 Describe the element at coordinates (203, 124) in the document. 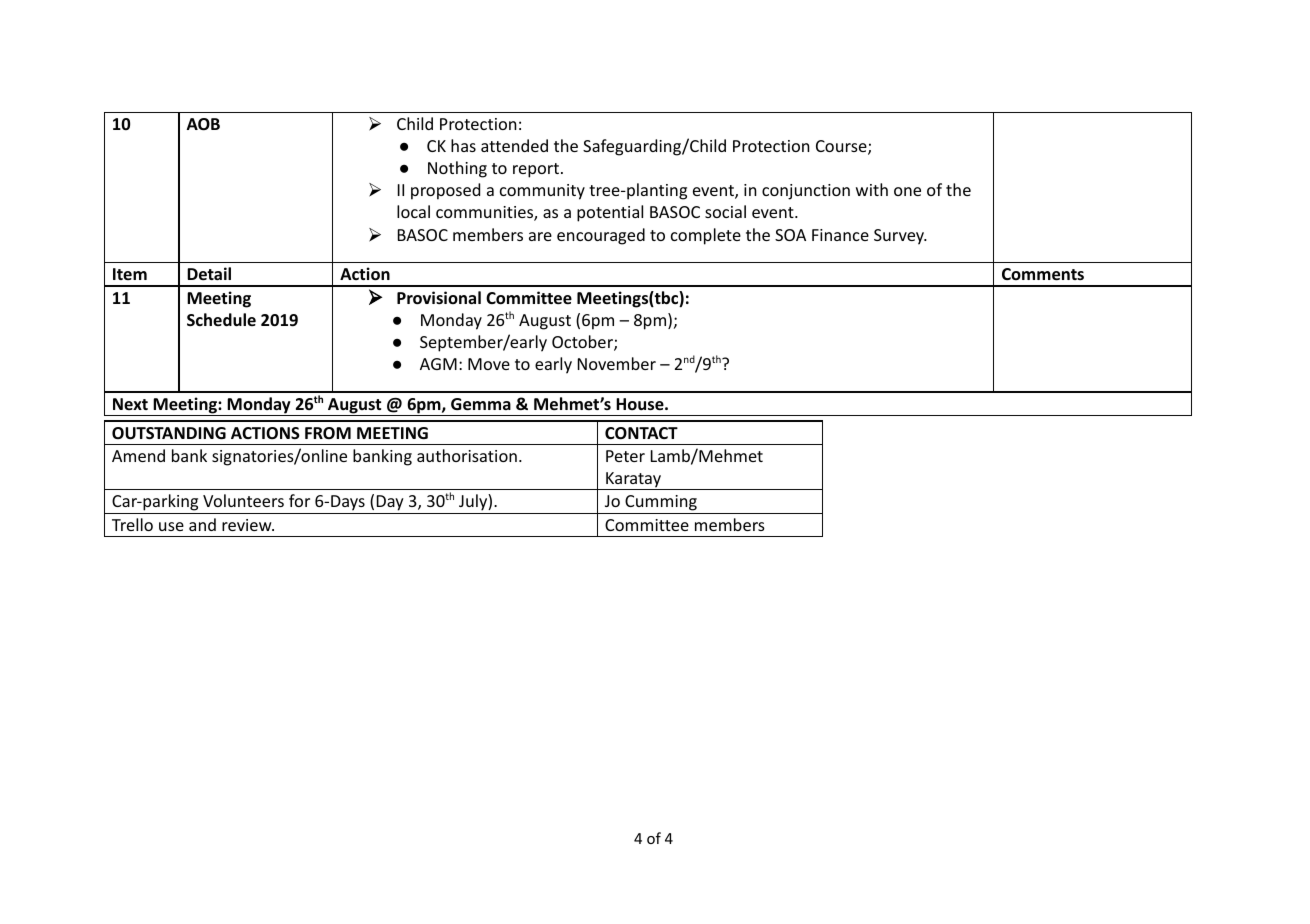

I see `AOB` at that location.
